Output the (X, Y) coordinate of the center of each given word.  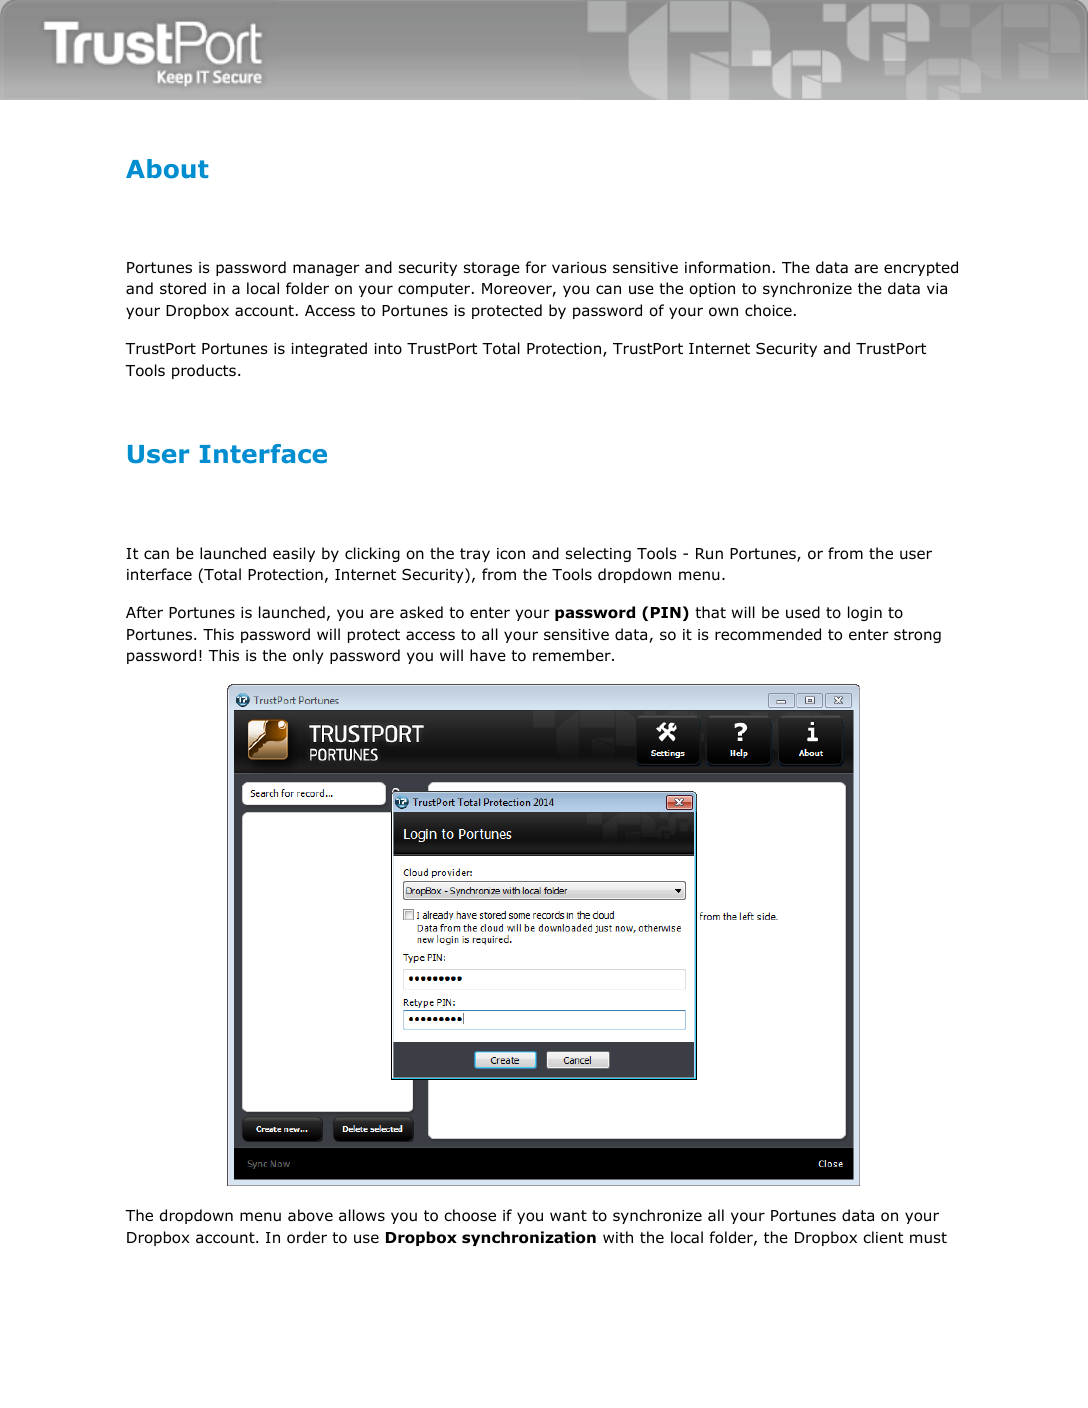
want (568, 1216)
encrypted (921, 268)
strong (917, 636)
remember (573, 655)
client (883, 1237)
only (308, 656)
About (167, 169)
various (579, 268)
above (310, 1215)
